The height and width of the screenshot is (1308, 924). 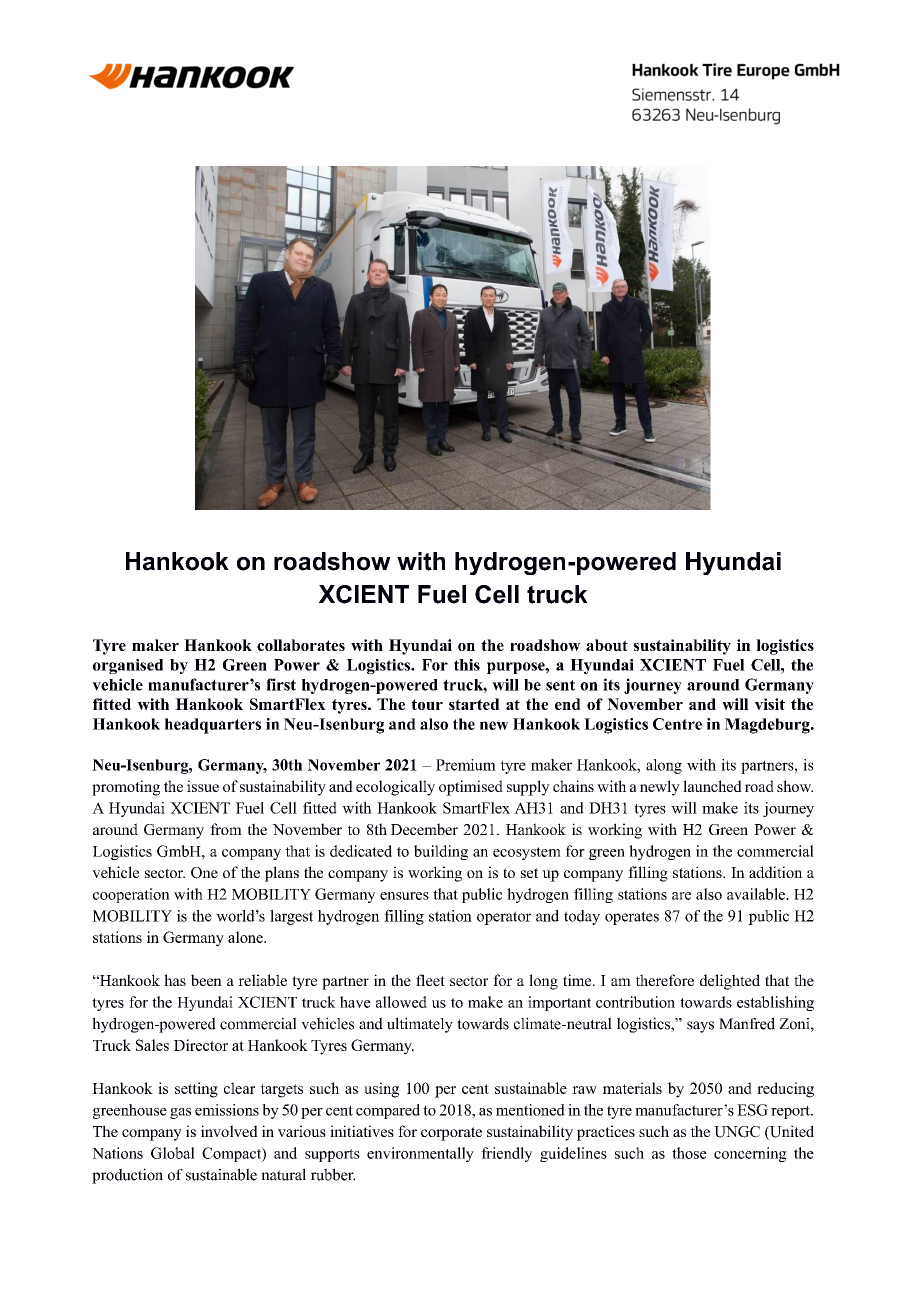 I want to click on Global, so click(x=173, y=1153).
